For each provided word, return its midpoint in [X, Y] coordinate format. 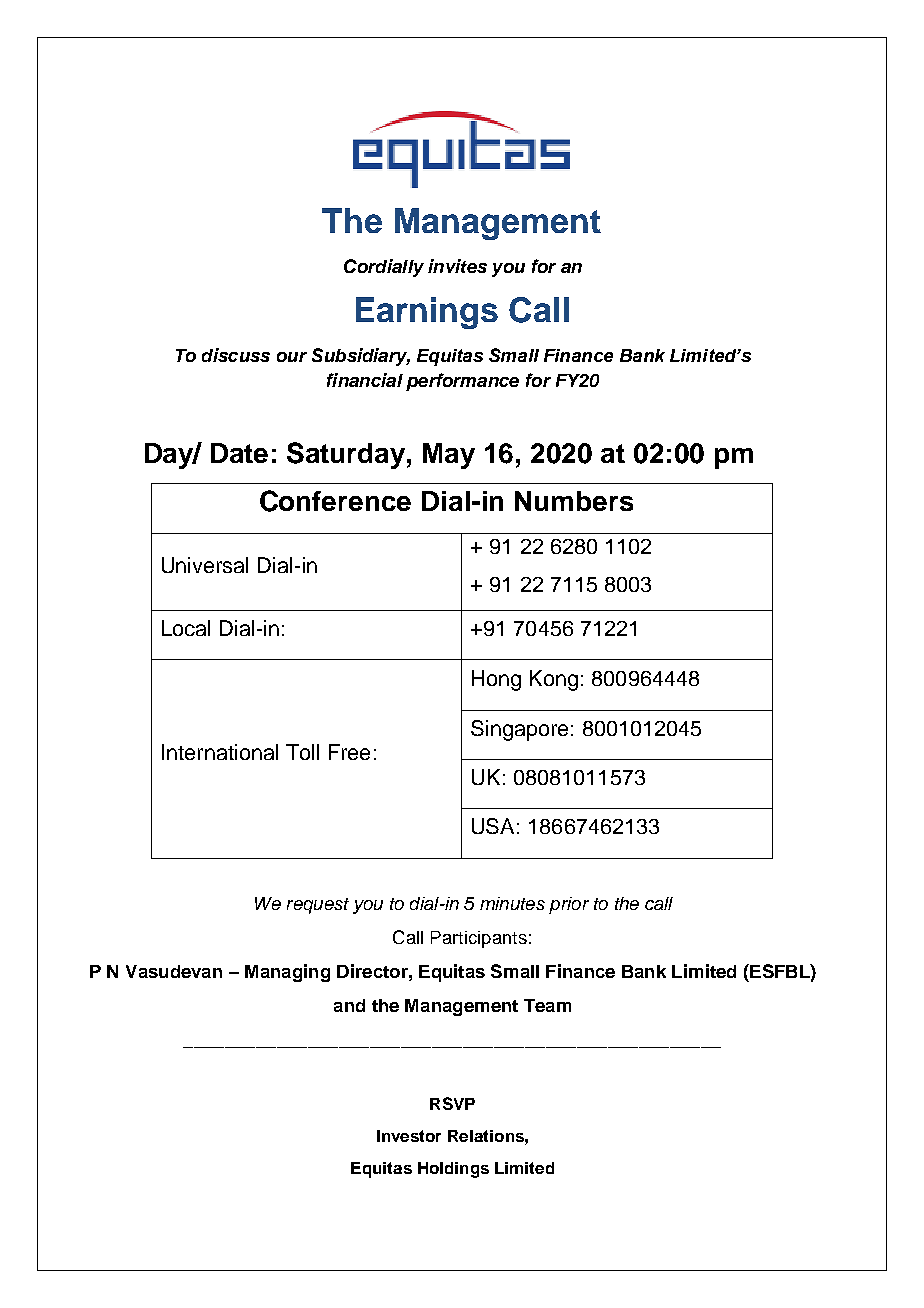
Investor [409, 1136]
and [349, 1005]
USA [493, 826]
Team [547, 1005]
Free [349, 752]
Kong [554, 680]
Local [186, 628]
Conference [335, 501]
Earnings [427, 313]
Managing [287, 973]
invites [457, 266]
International [220, 752]
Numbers [574, 501]
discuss [236, 355]
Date [239, 453]
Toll [302, 752]
